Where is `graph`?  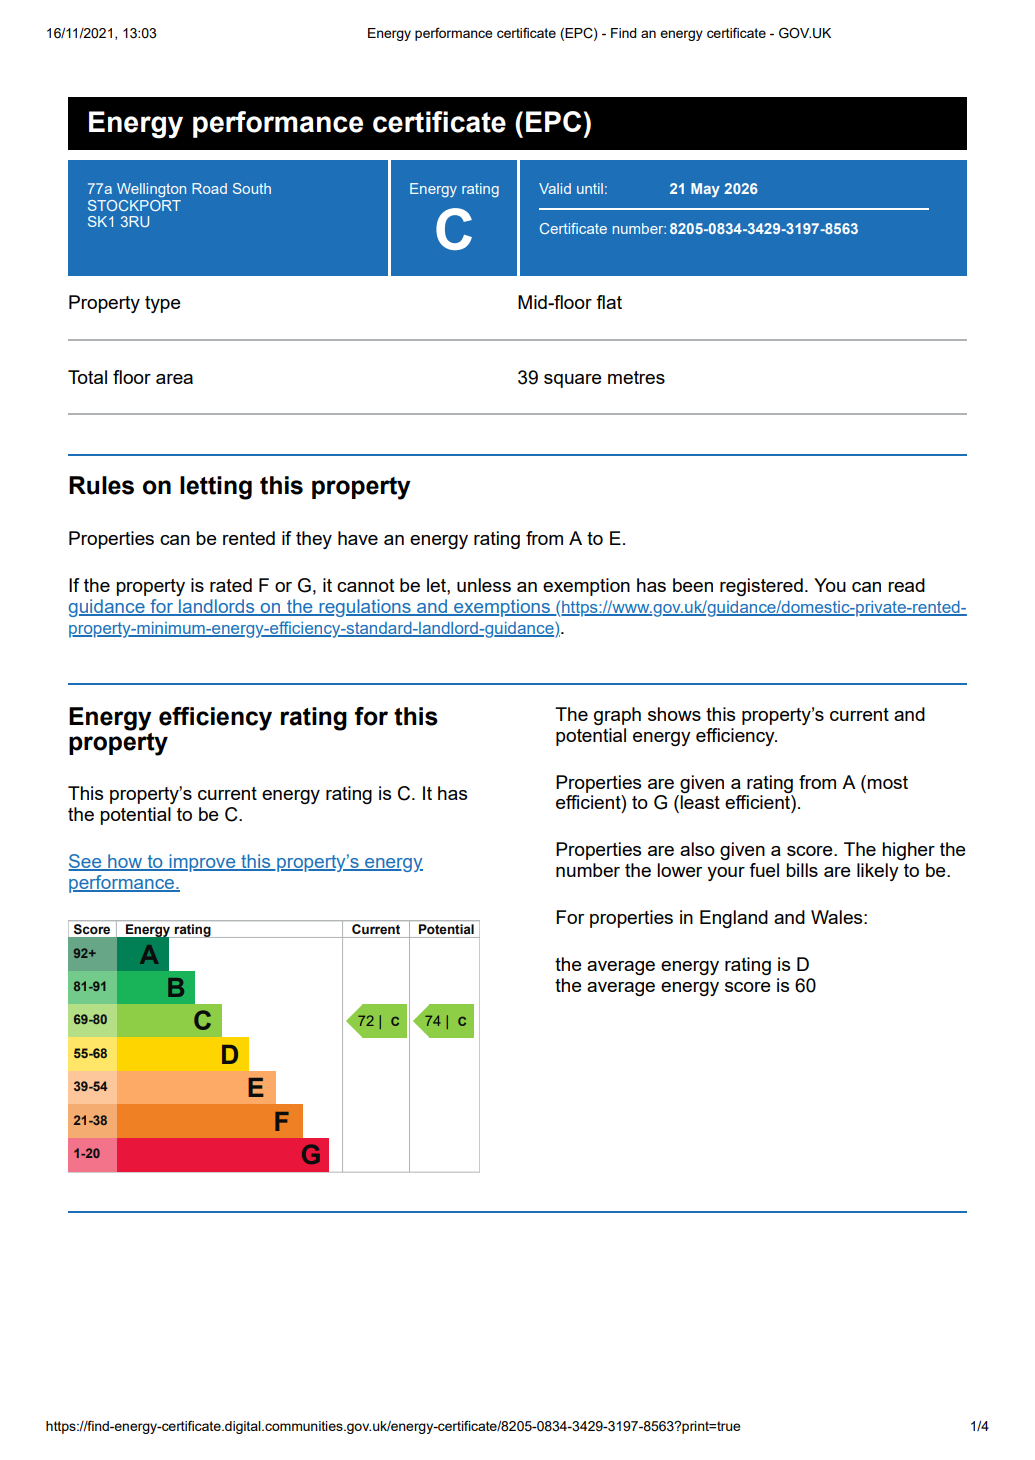 graph is located at coordinates (617, 716).
